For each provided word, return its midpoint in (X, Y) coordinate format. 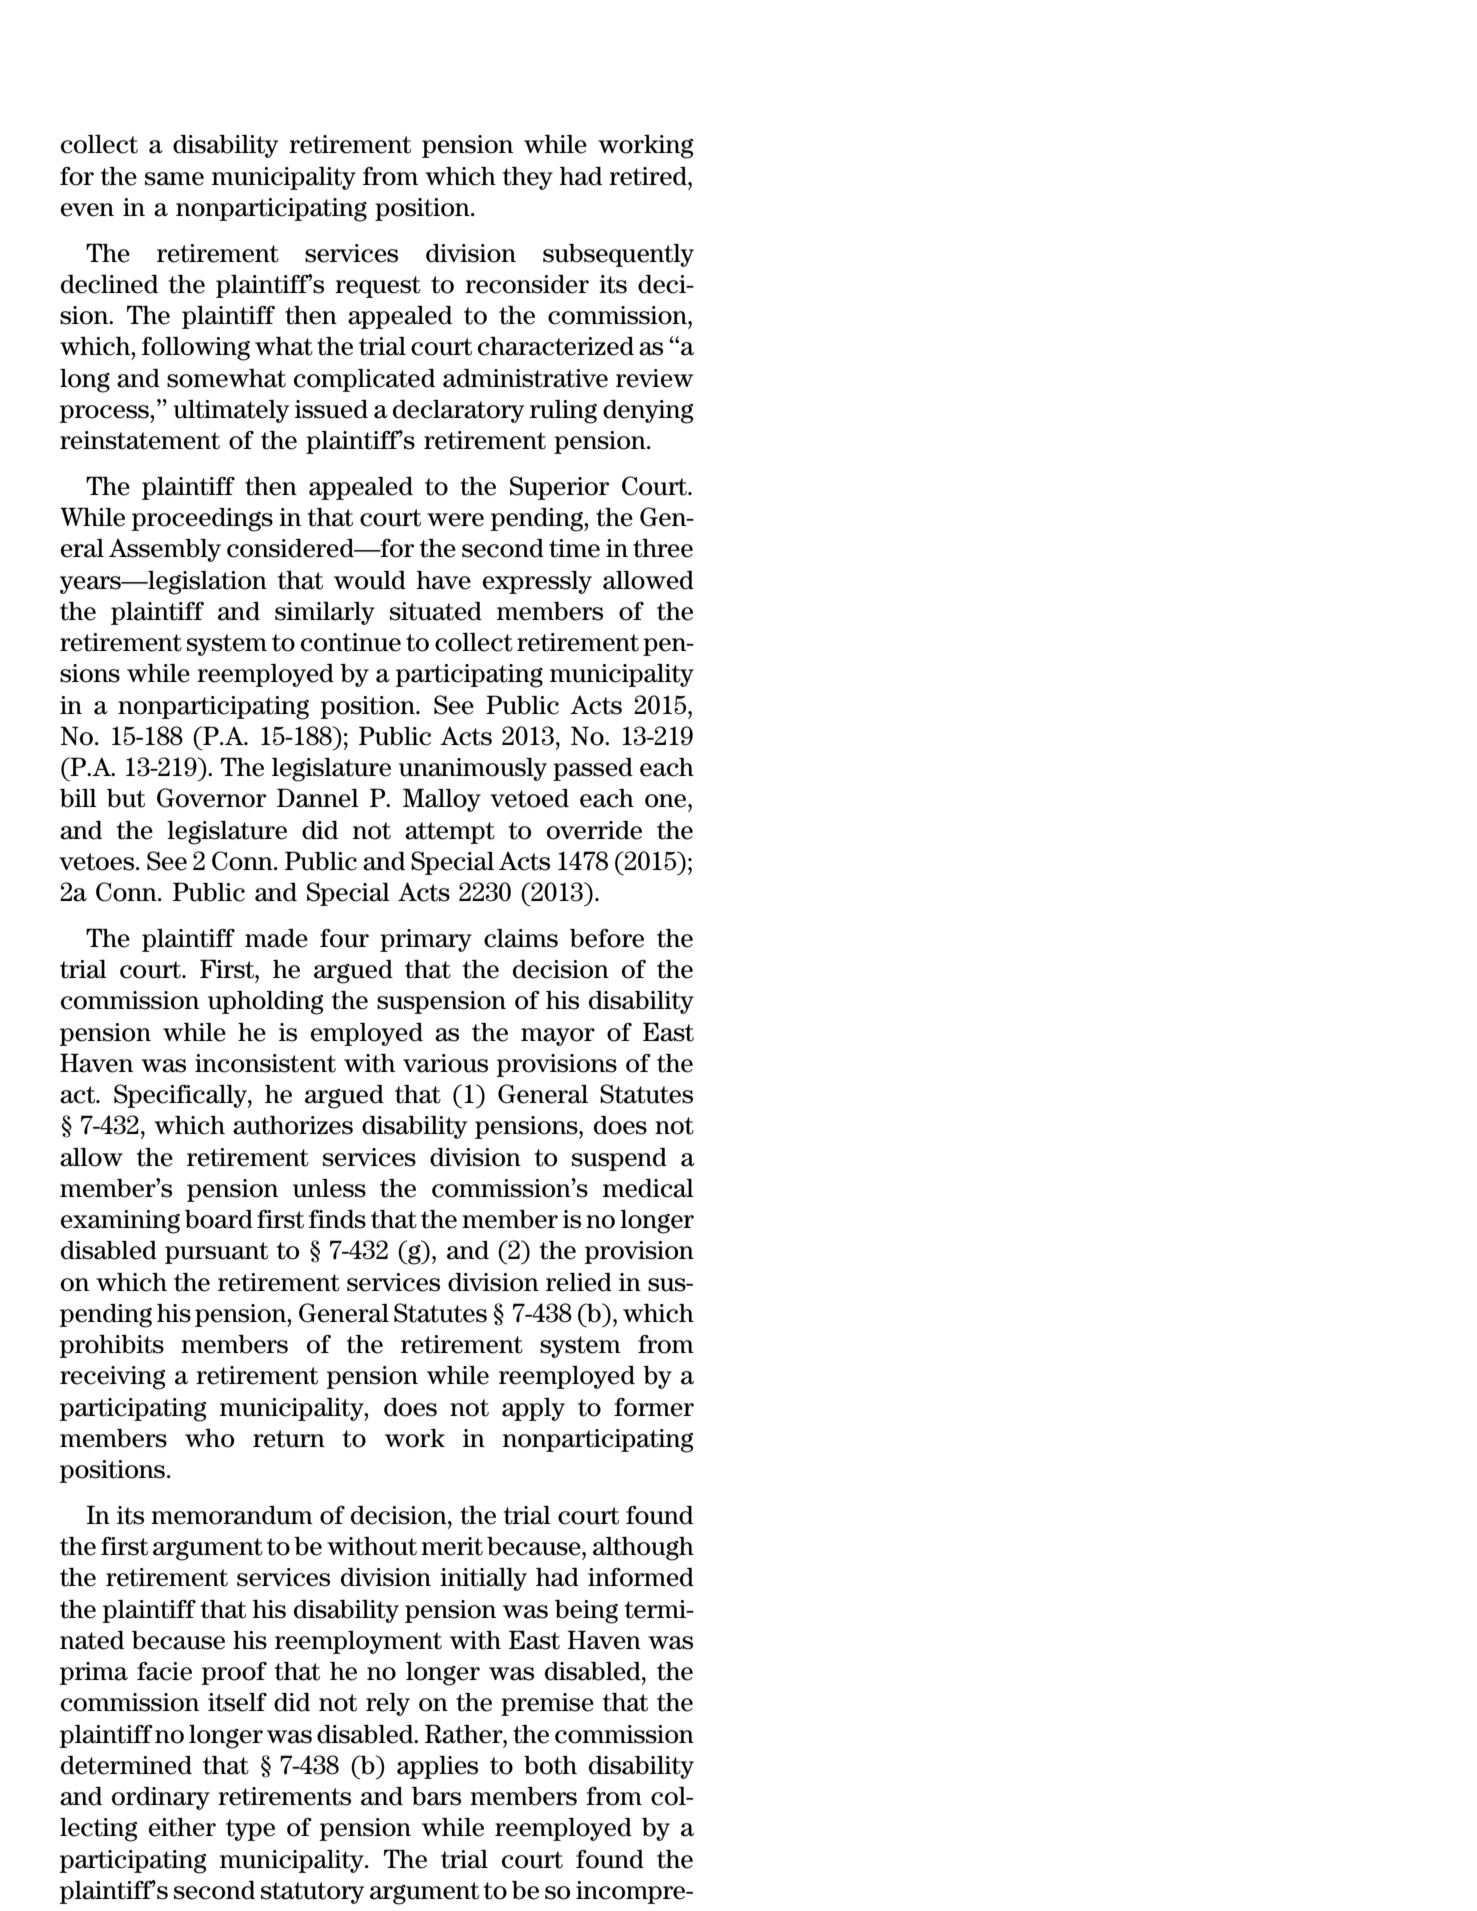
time (574, 548)
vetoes (98, 862)
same (174, 179)
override (594, 830)
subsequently (618, 255)
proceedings (202, 520)
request (378, 287)
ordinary (161, 1798)
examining (120, 1222)
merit (452, 1546)
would (370, 580)
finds (337, 1219)
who (209, 1438)
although (643, 1549)
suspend (619, 1159)
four (344, 938)
